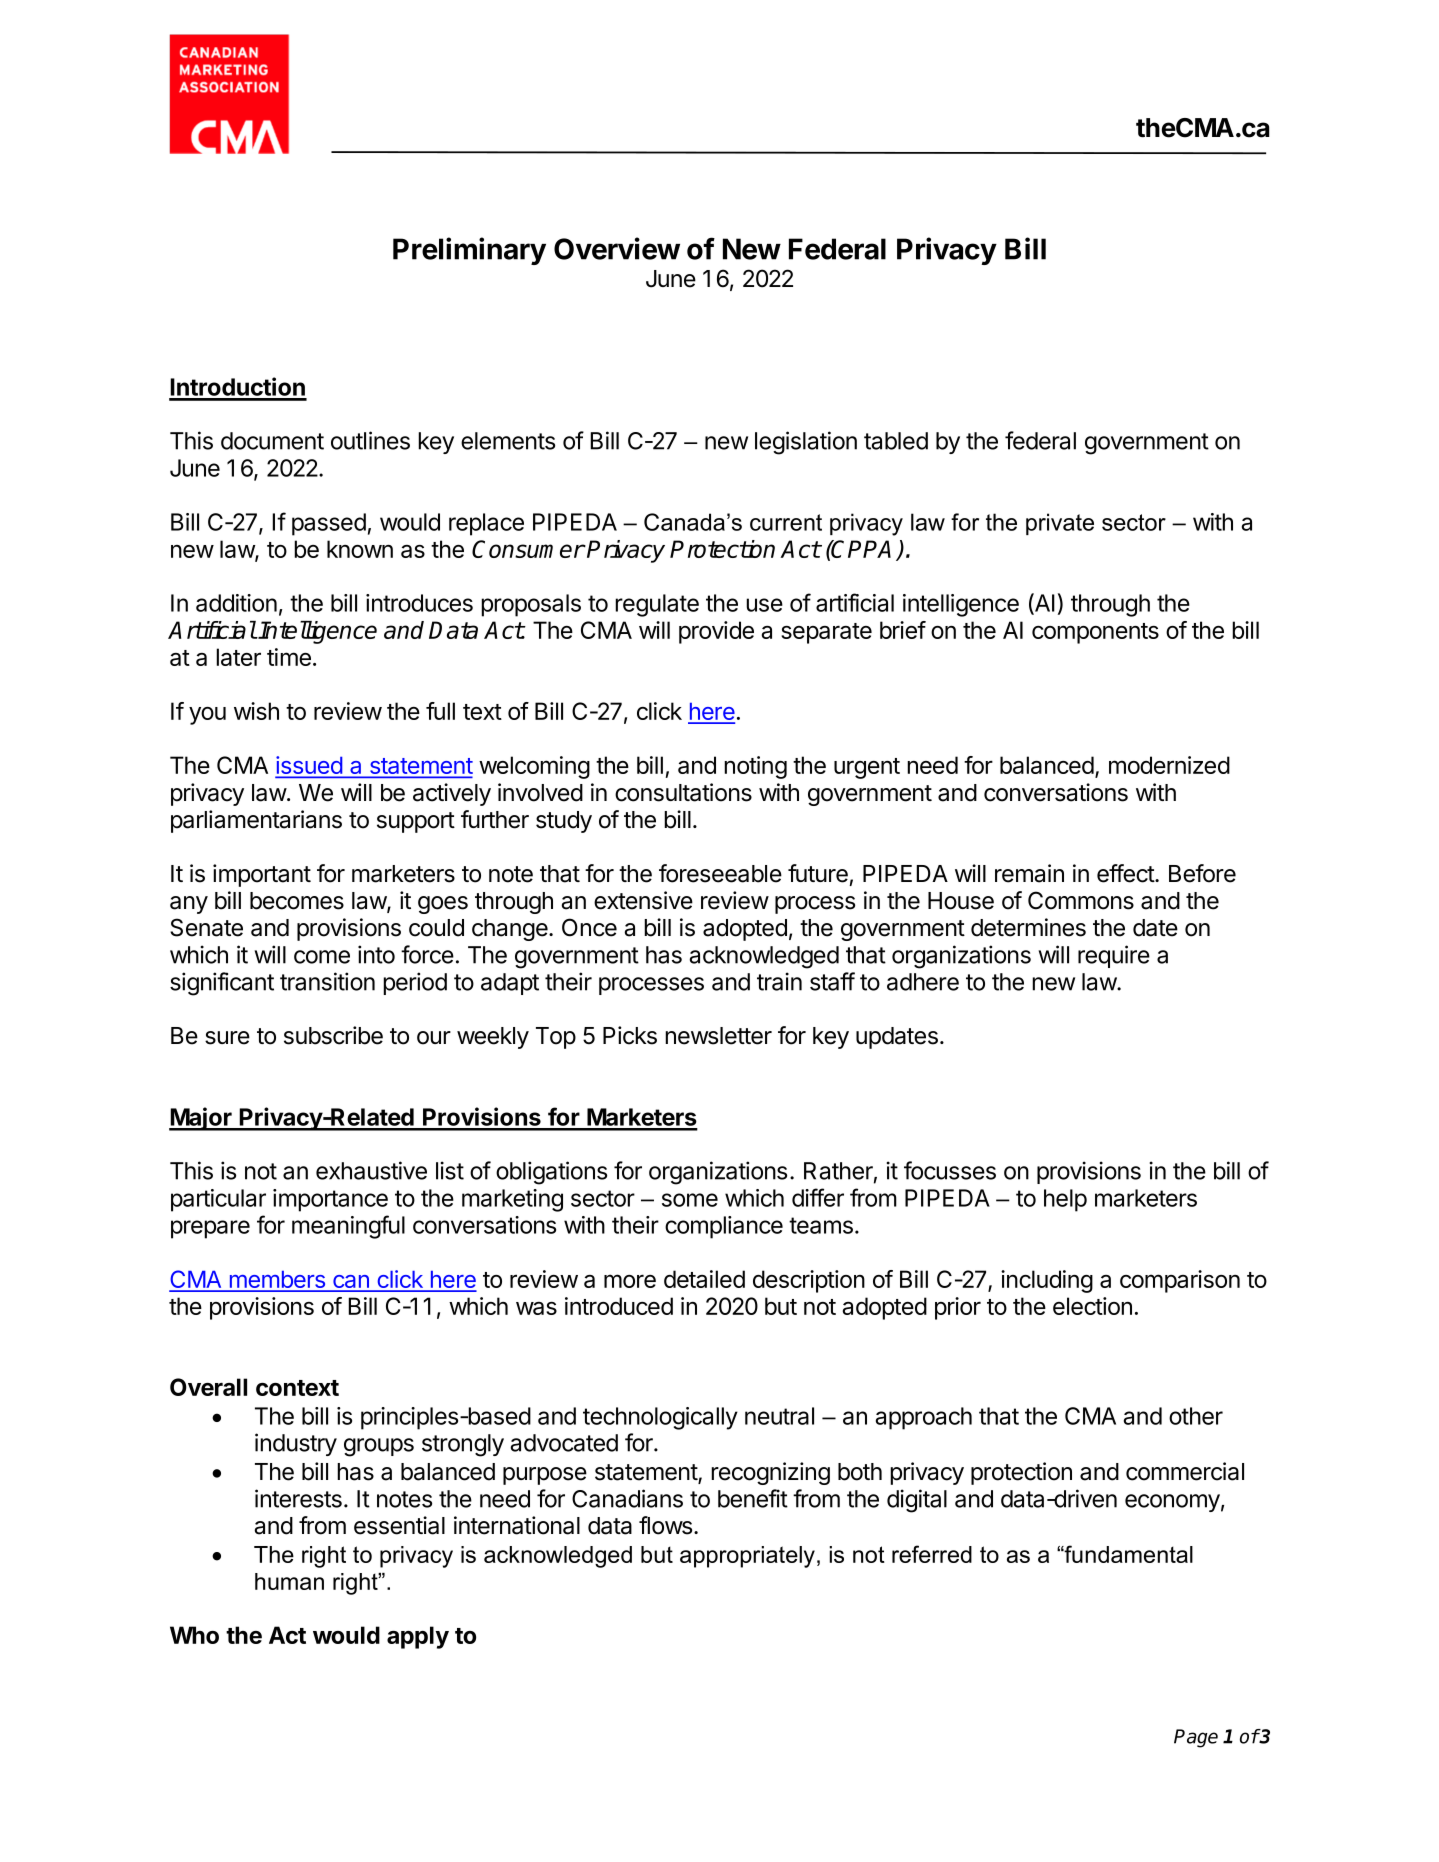 This image has width=1439, height=1862. I want to click on some, so click(690, 1200).
